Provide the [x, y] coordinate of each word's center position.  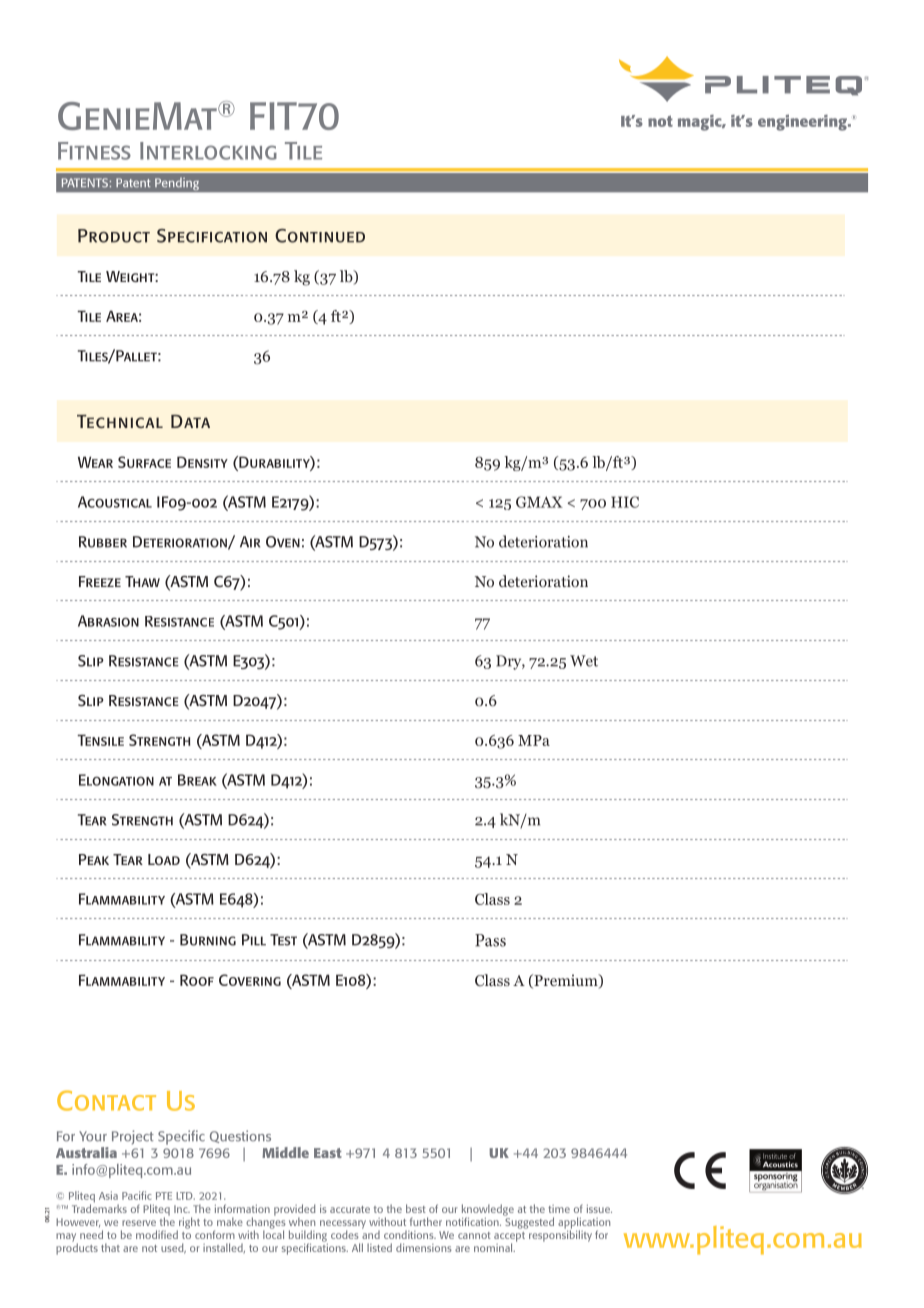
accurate [350, 1209]
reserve [139, 1223]
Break [197, 780]
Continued [320, 236]
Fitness [94, 151]
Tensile [100, 740]
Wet [584, 661]
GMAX [539, 502]
